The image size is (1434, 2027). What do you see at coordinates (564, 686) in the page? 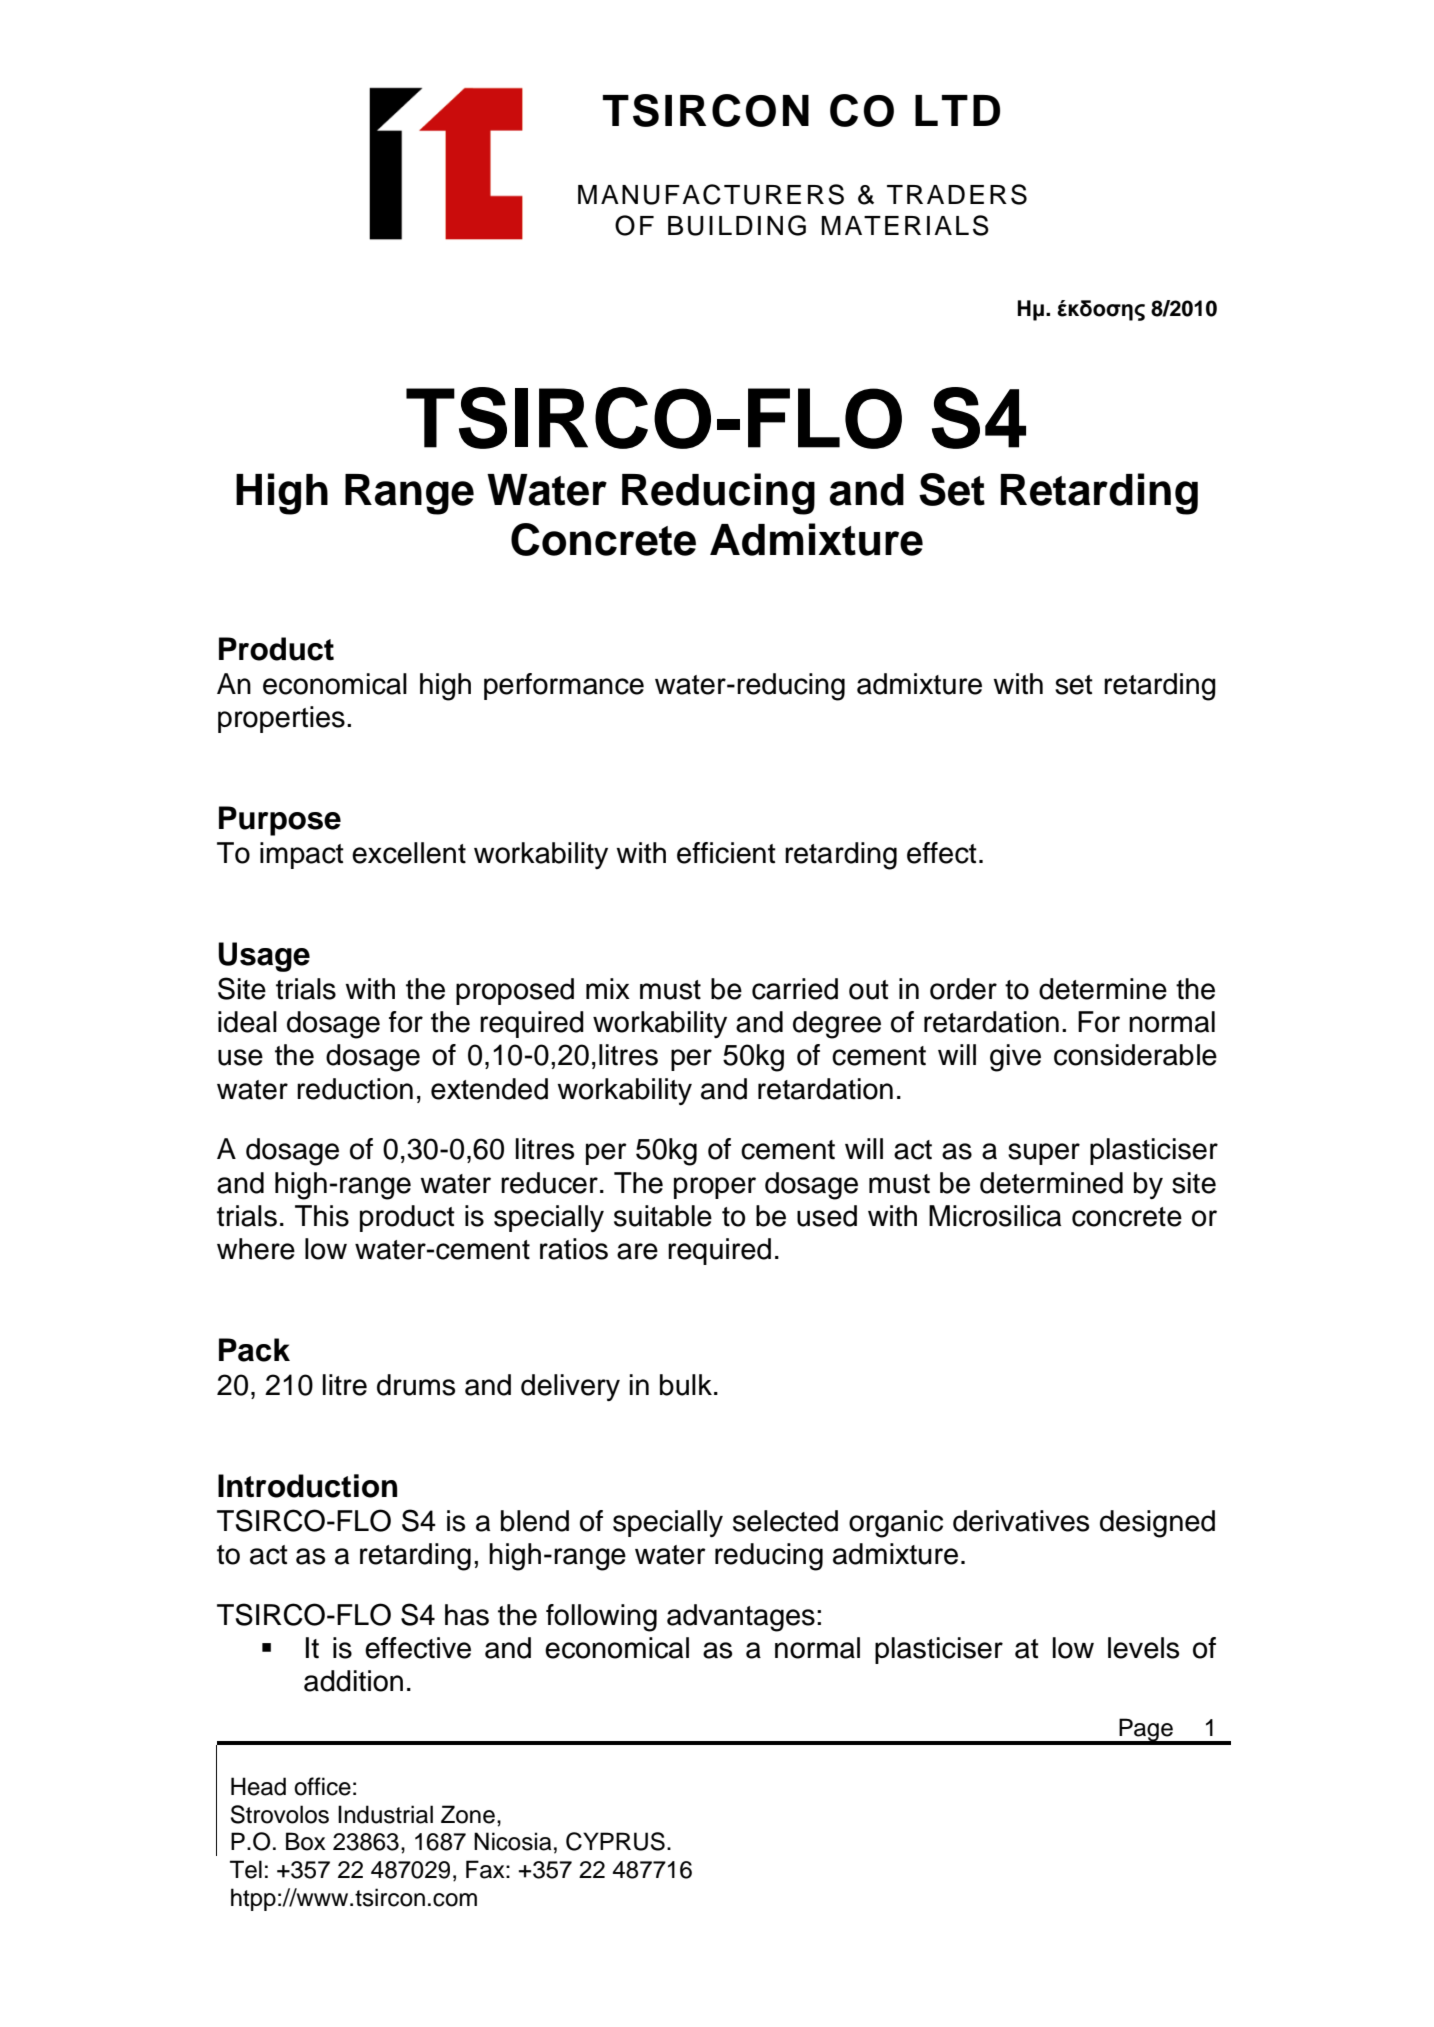
I see `performance` at bounding box center [564, 686].
